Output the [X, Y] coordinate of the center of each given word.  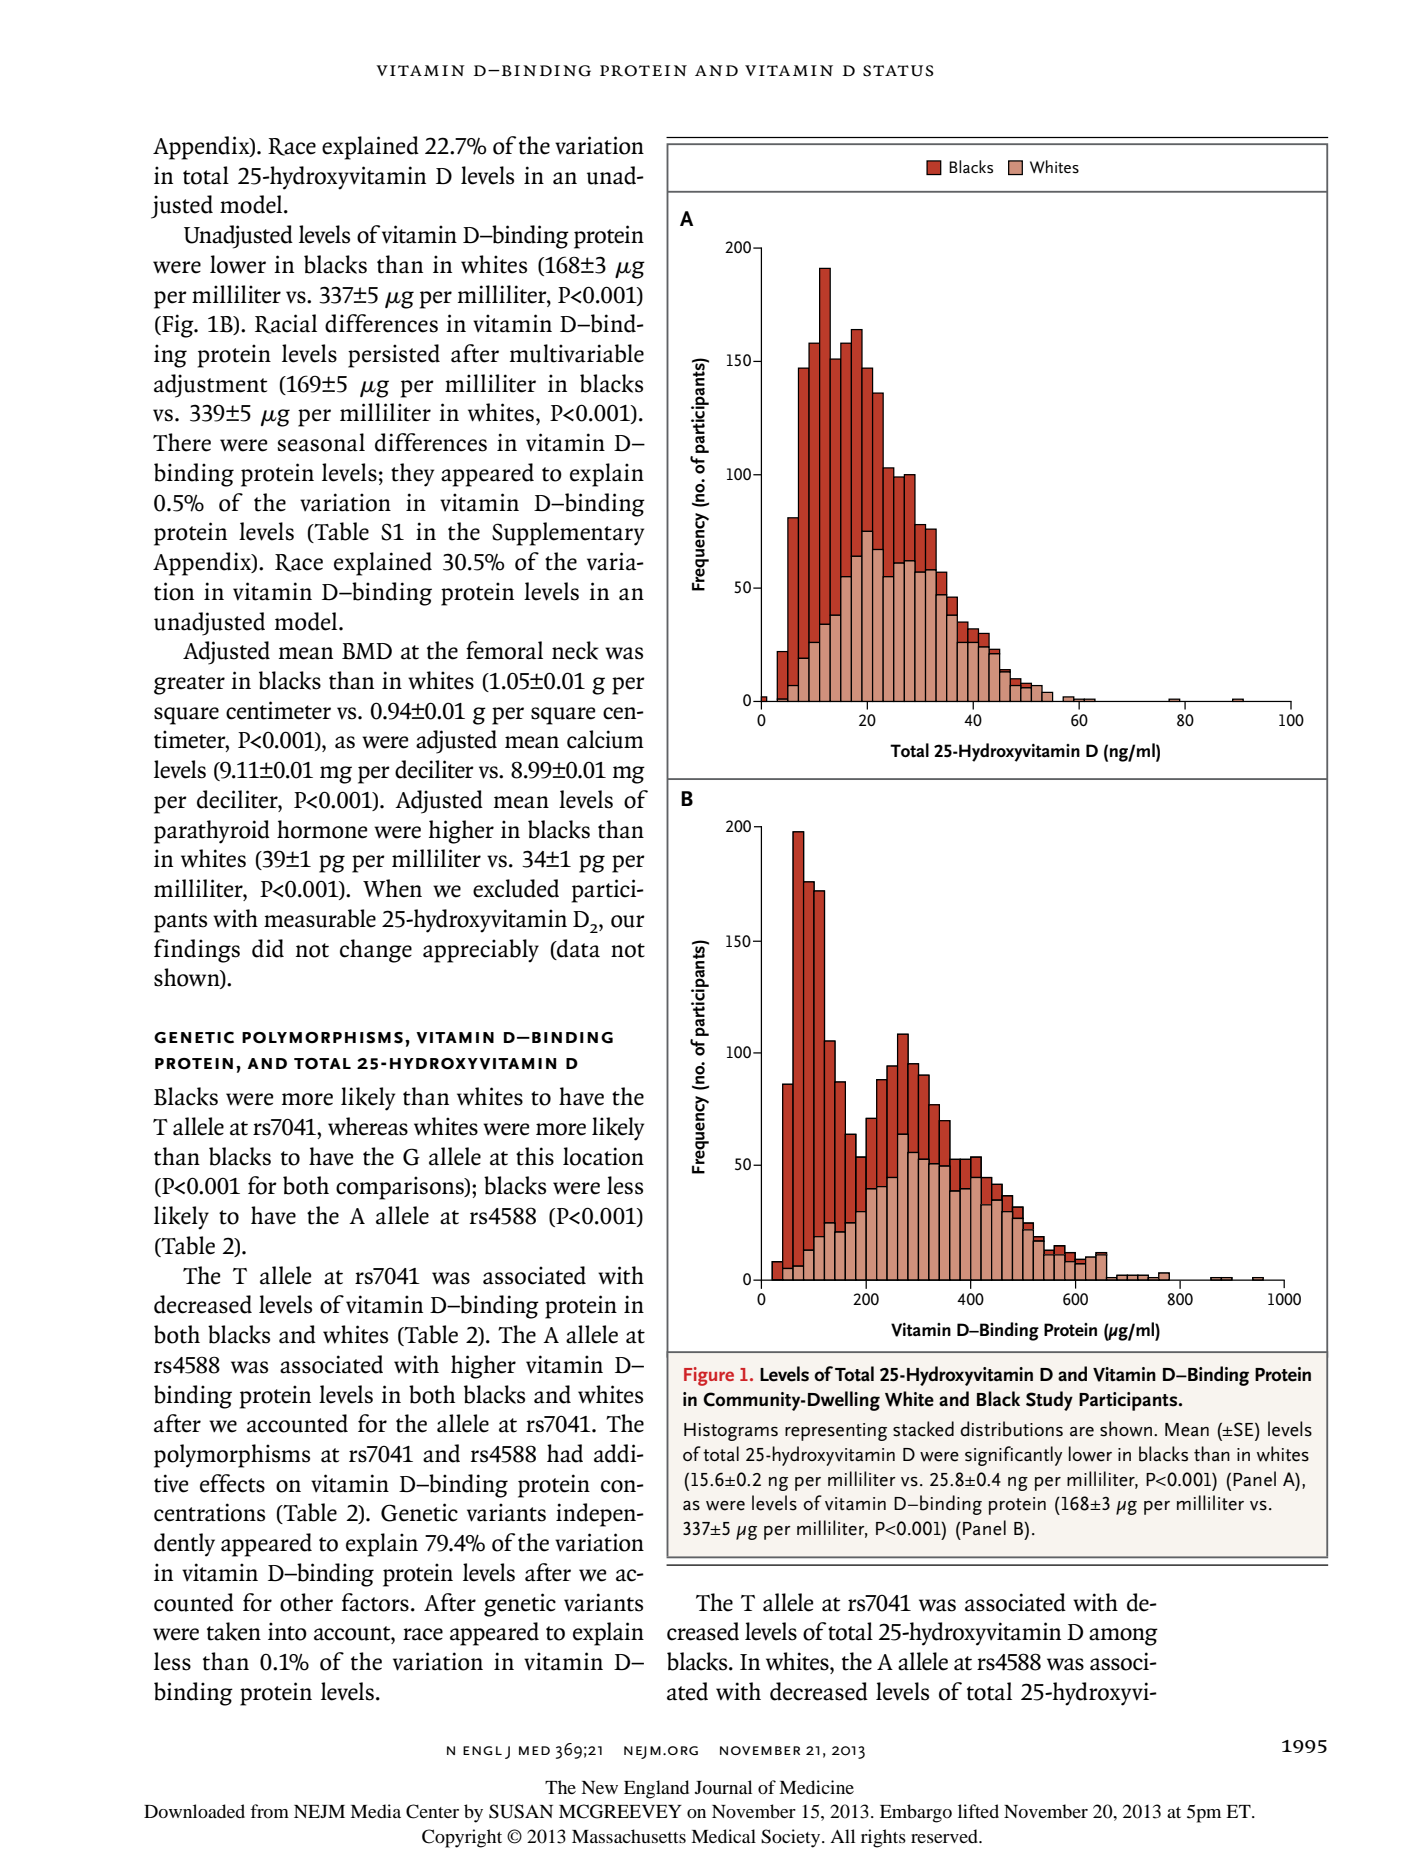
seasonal [321, 442]
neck [575, 650]
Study [1049, 1401]
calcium [605, 739]
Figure [709, 1376]
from [269, 1811]
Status [898, 71]
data [577, 949]
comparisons [401, 1188]
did [268, 948]
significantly [1013, 1456]
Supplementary [568, 534]
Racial [286, 324]
